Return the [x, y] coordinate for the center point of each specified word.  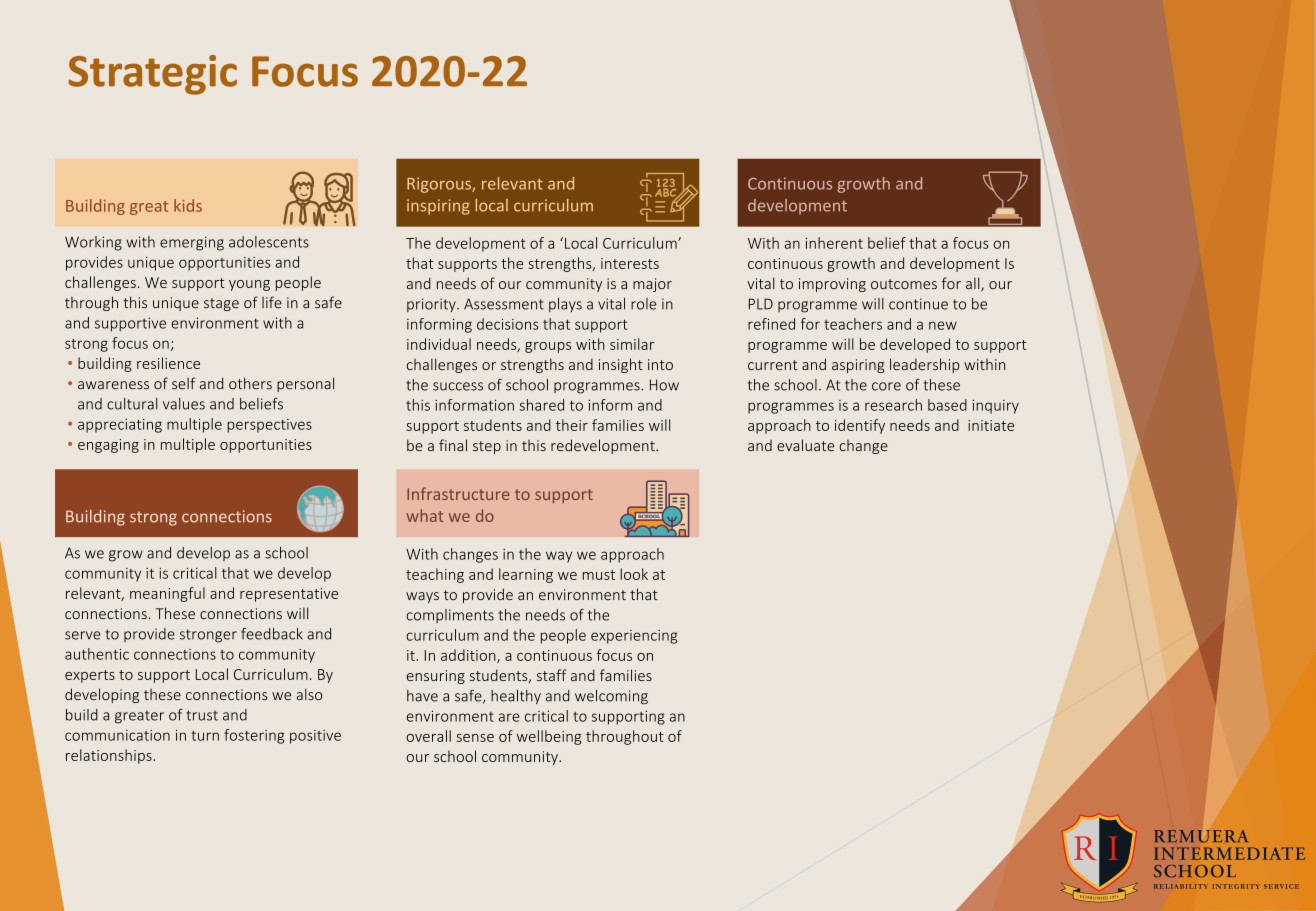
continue [918, 304]
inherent [834, 243]
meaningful [167, 594]
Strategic [153, 75]
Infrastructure [458, 493]
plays [565, 305]
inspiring [438, 207]
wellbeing [549, 737]
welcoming [611, 697]
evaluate [805, 445]
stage [221, 304]
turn [205, 736]
